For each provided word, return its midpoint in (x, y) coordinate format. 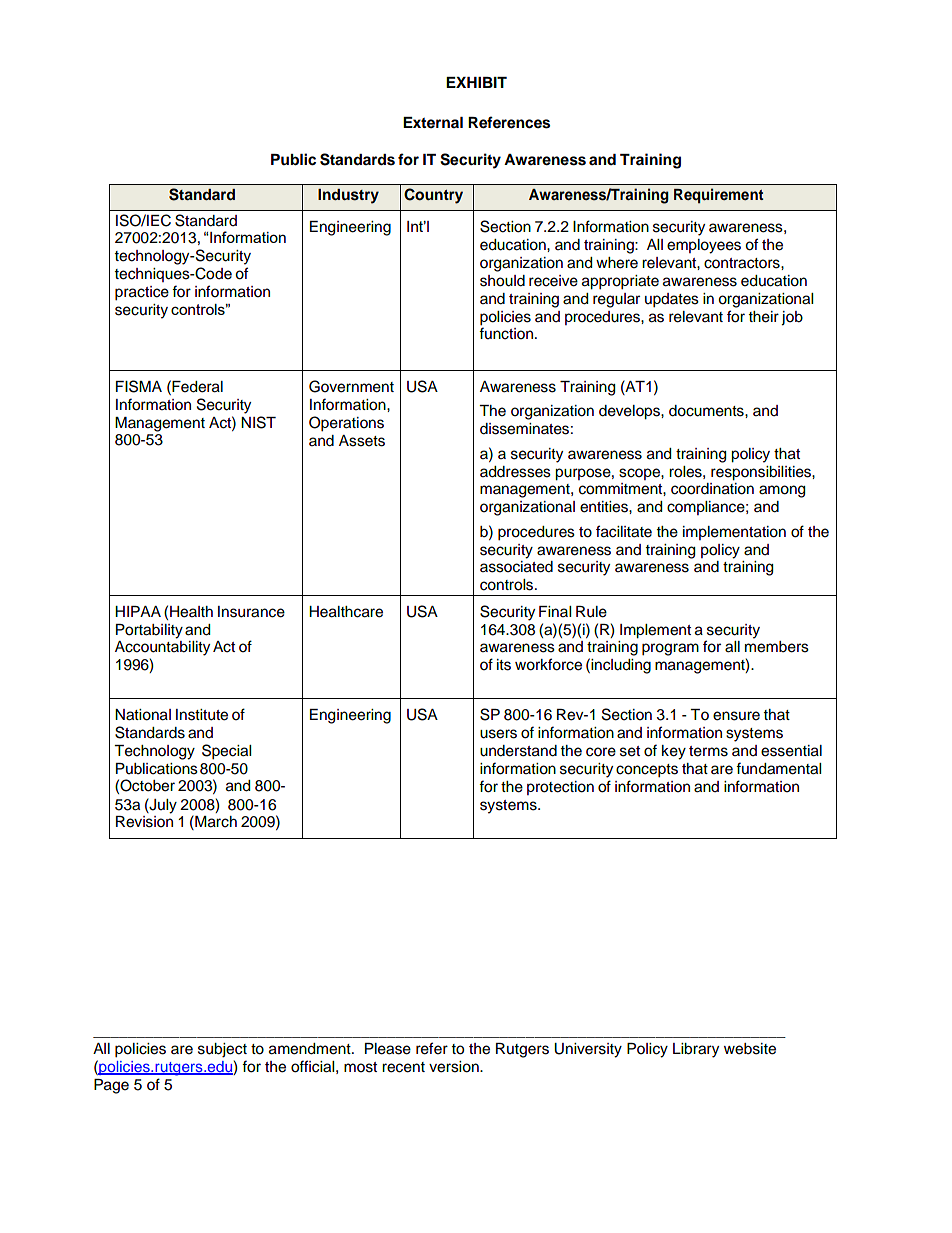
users (498, 734)
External (433, 122)
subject (222, 1050)
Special (226, 752)
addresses (515, 472)
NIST (258, 422)
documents (707, 411)
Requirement (719, 196)
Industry (348, 196)
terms (708, 751)
